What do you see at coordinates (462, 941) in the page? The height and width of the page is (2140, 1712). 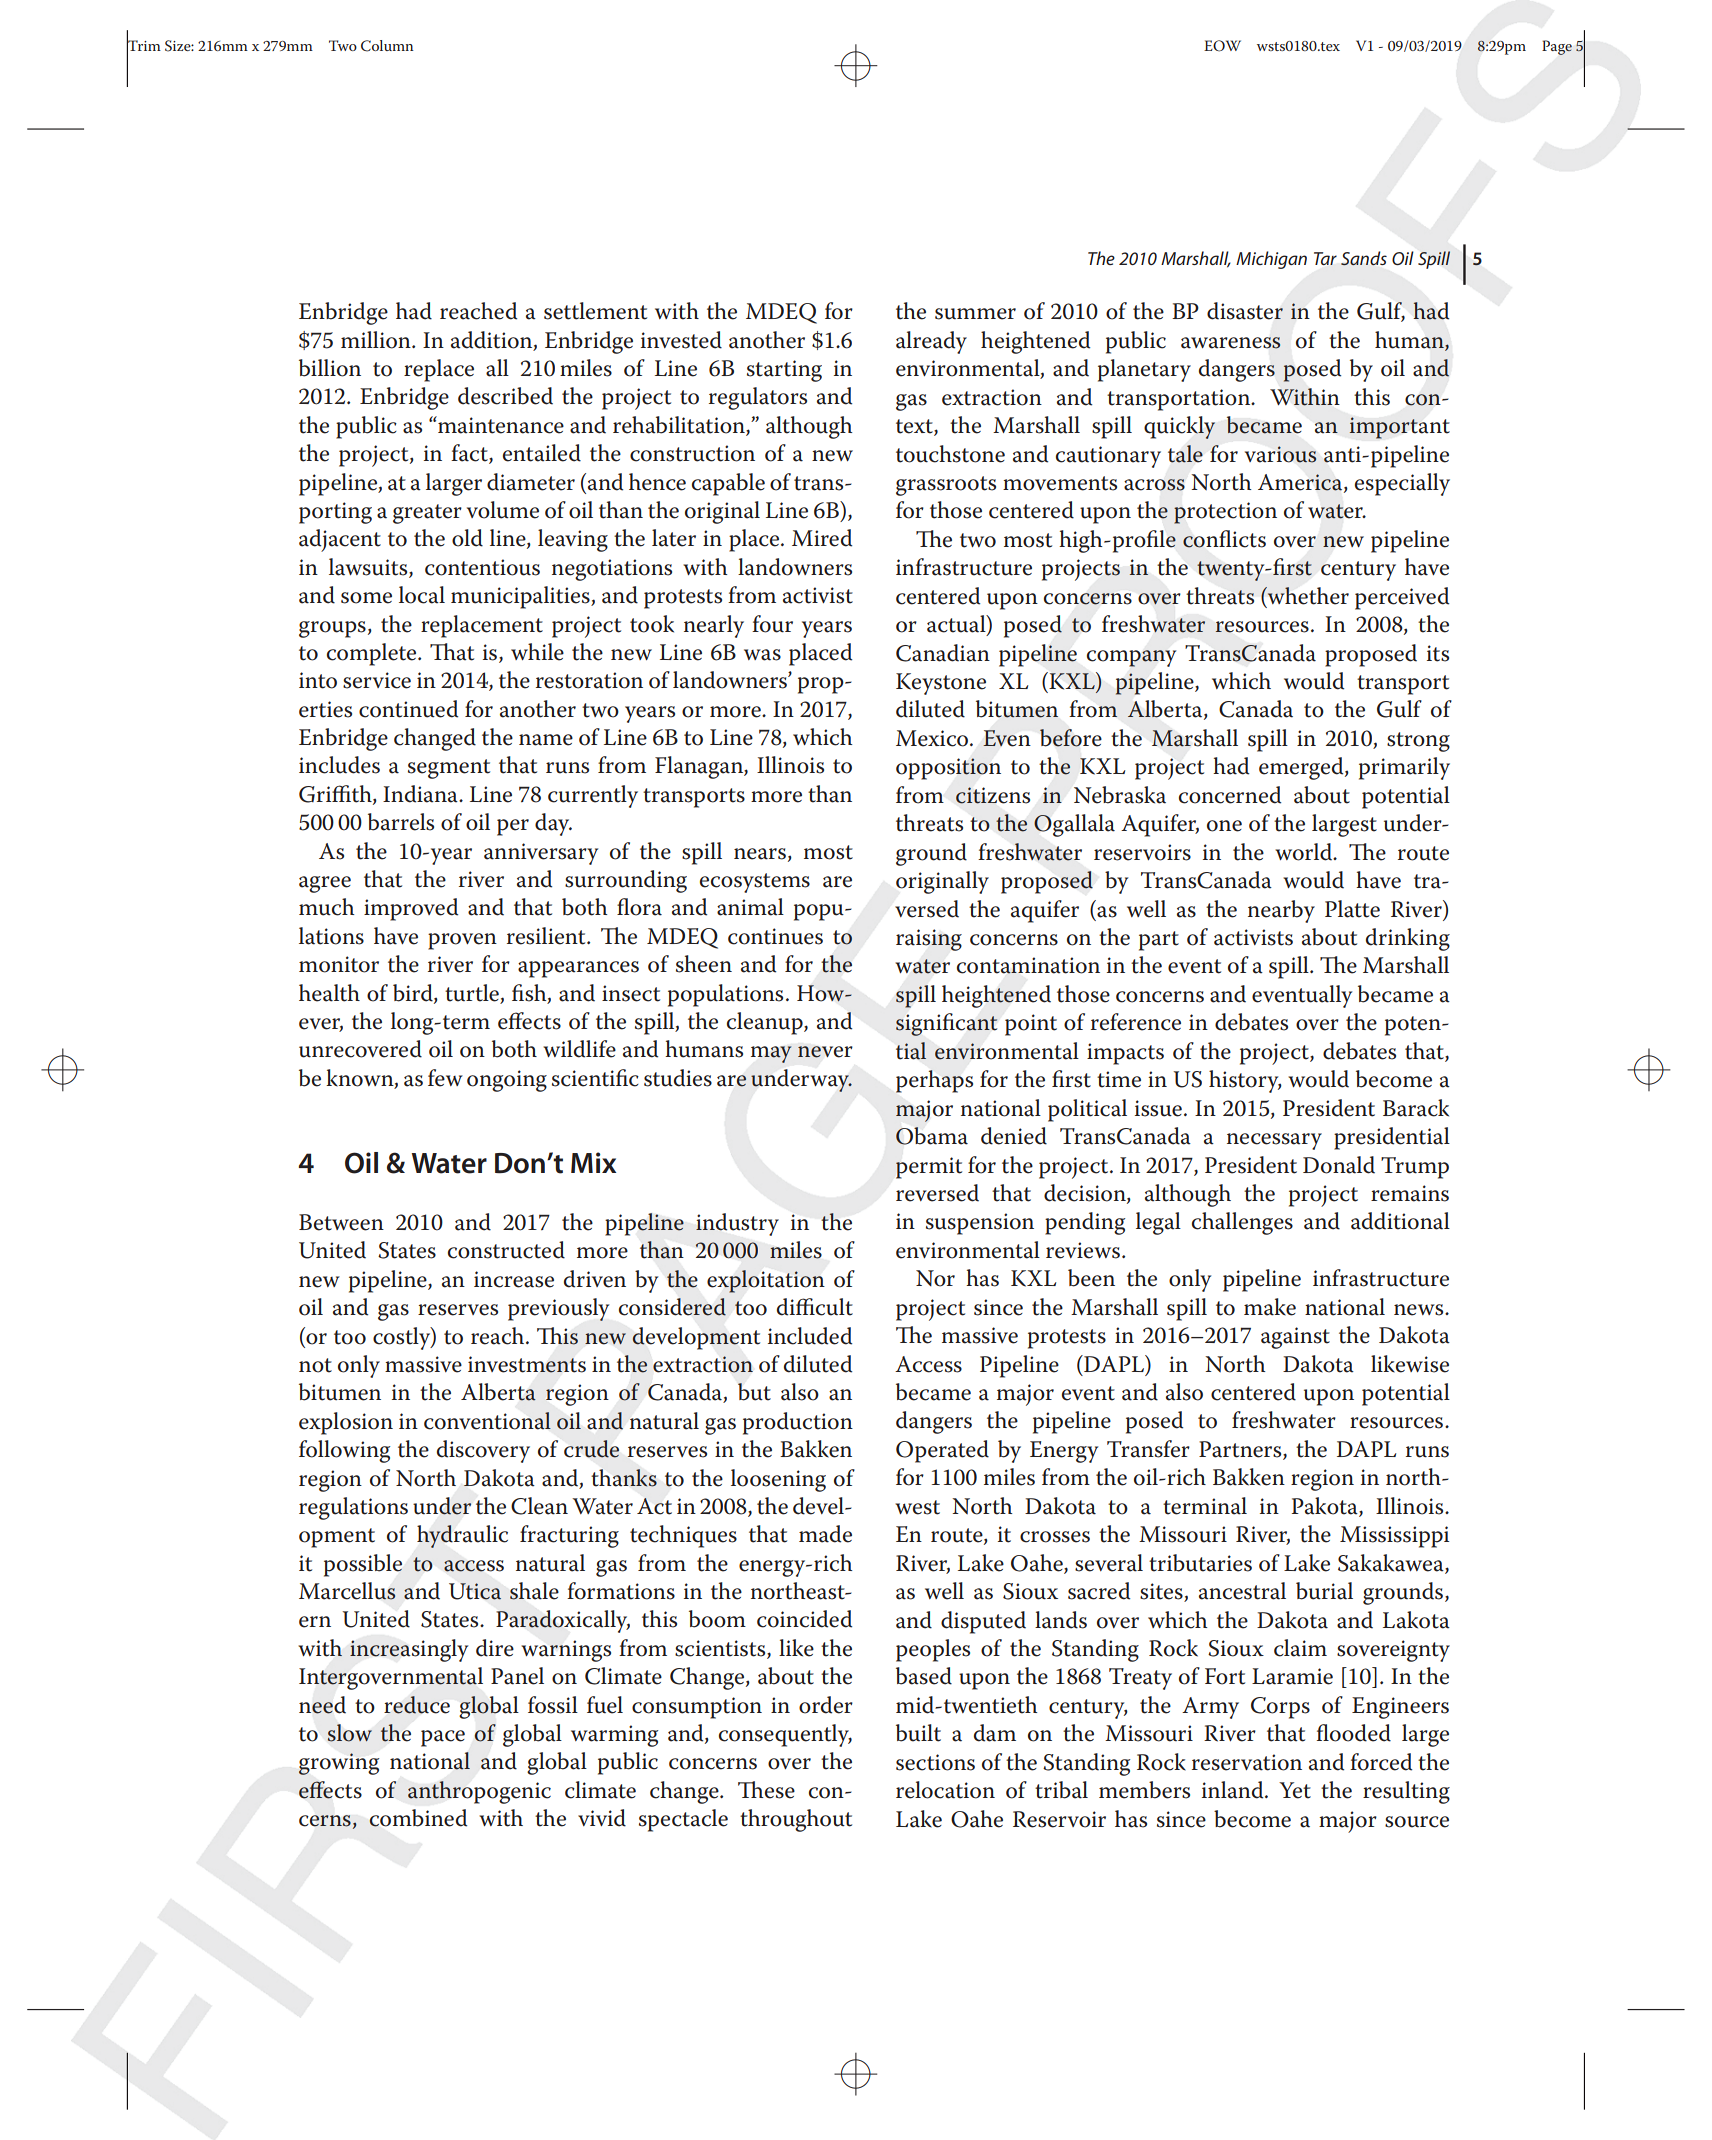 I see `proven` at bounding box center [462, 941].
